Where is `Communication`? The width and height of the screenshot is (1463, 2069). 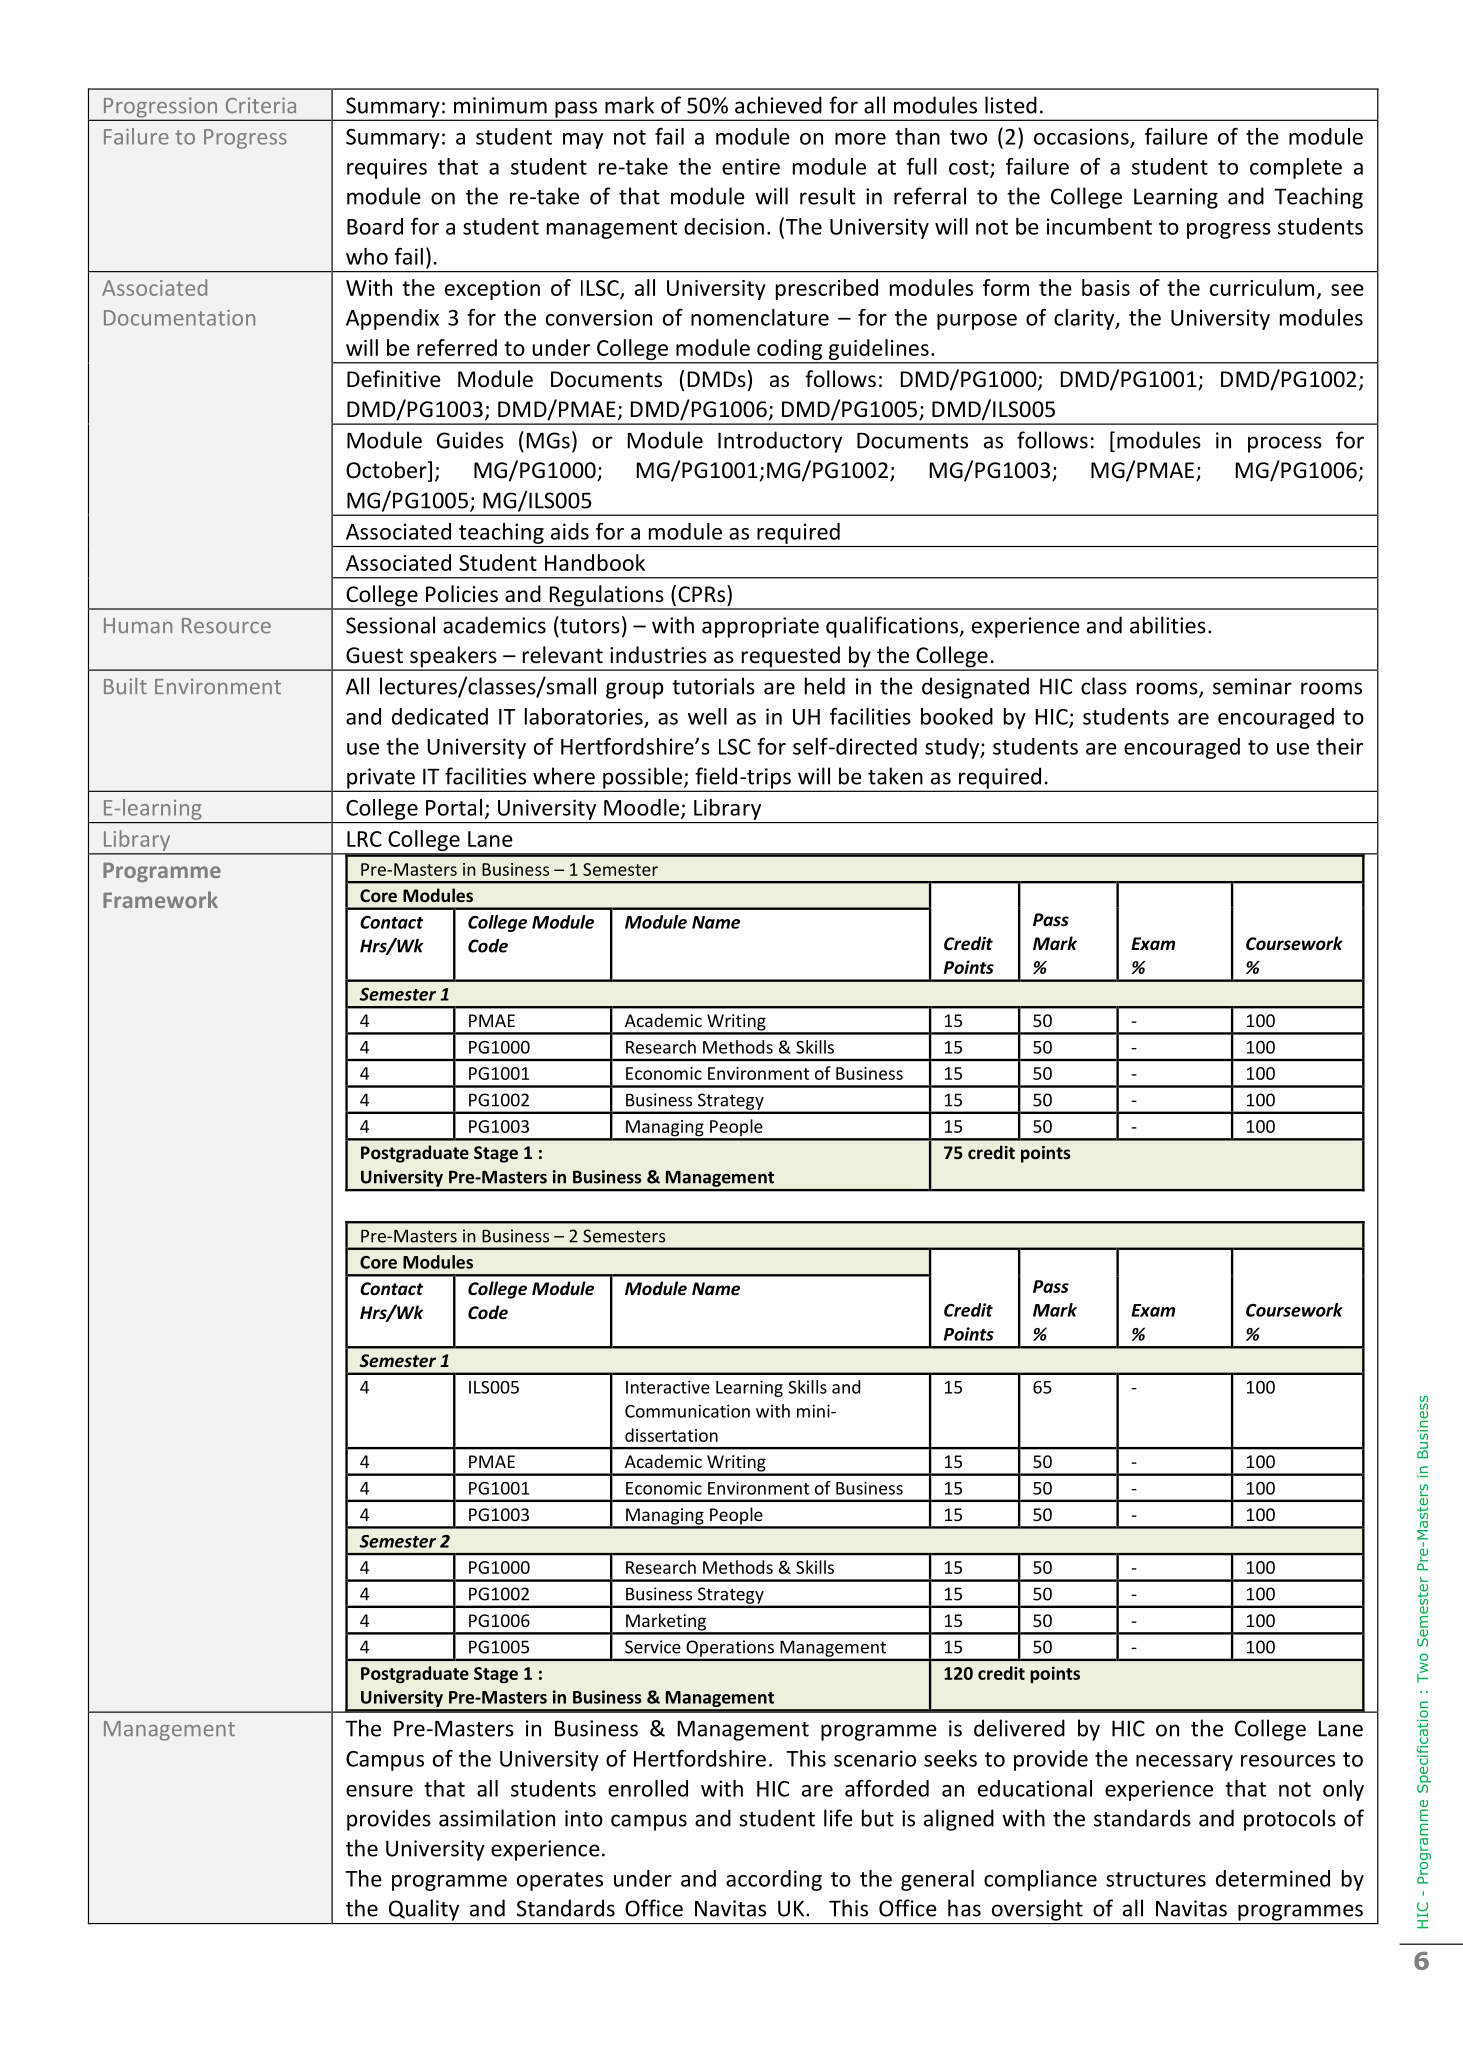 Communication is located at coordinates (687, 1411).
